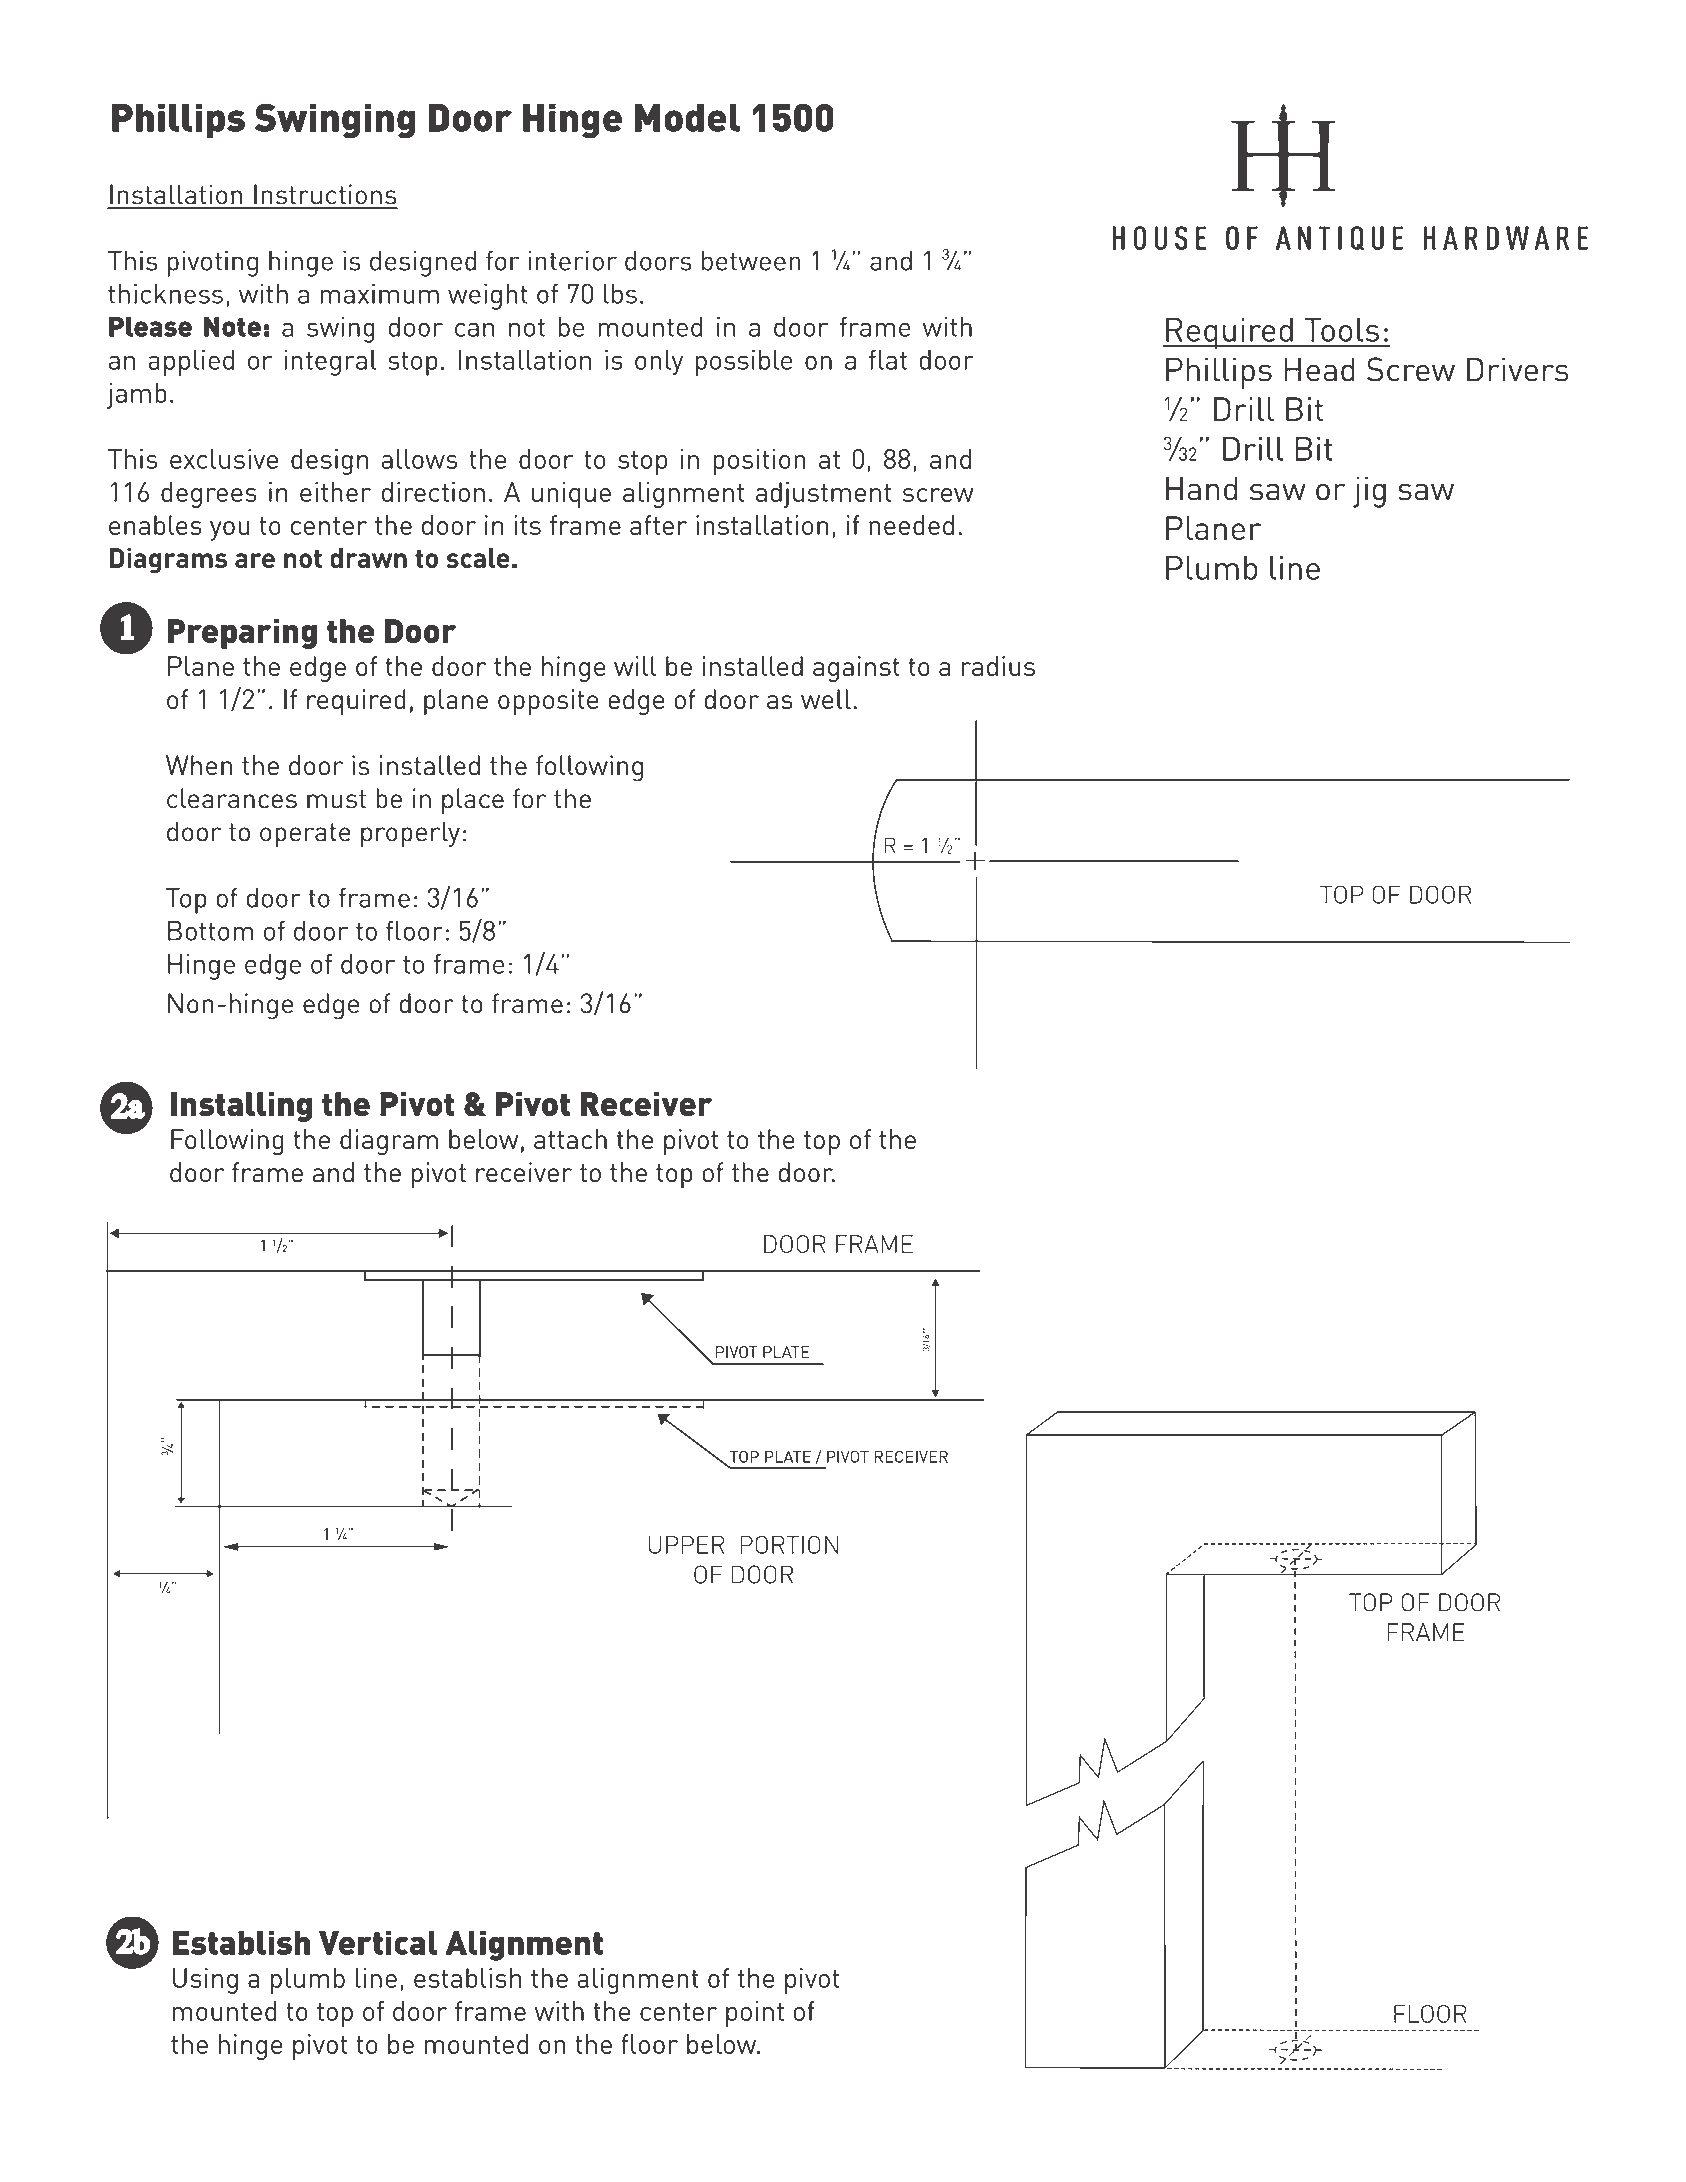 Image resolution: width=1686 pixels, height=2182 pixels. What do you see at coordinates (998, 666) in the image?
I see `radius` at bounding box center [998, 666].
